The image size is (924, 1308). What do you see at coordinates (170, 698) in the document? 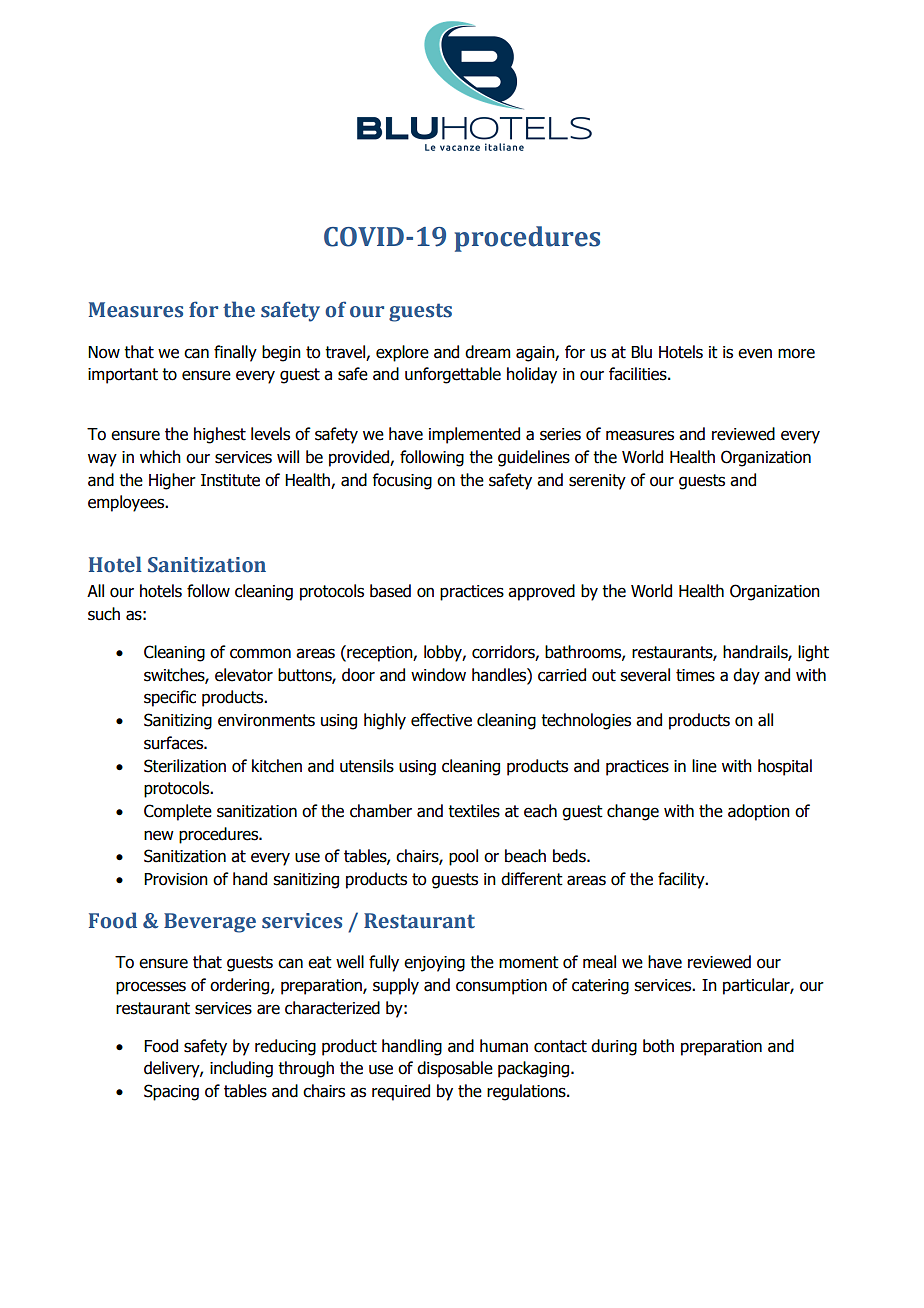
I see `specific` at bounding box center [170, 698].
